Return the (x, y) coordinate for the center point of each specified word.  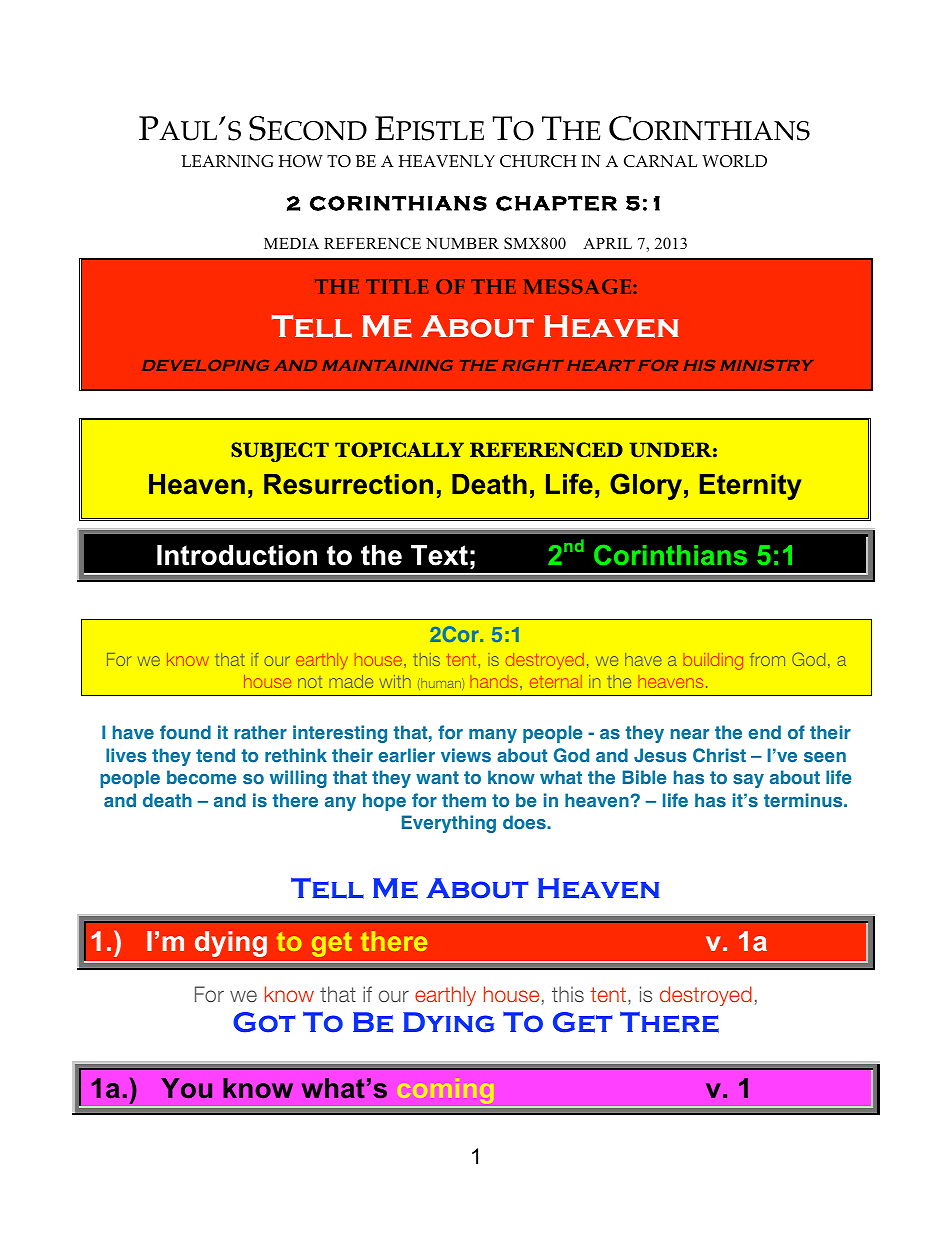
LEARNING (227, 161)
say (748, 781)
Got (264, 1022)
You (186, 1088)
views (466, 755)
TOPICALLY (399, 449)
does (525, 822)
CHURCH (538, 161)
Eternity (750, 487)
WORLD (734, 161)
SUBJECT (280, 452)
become (202, 777)
